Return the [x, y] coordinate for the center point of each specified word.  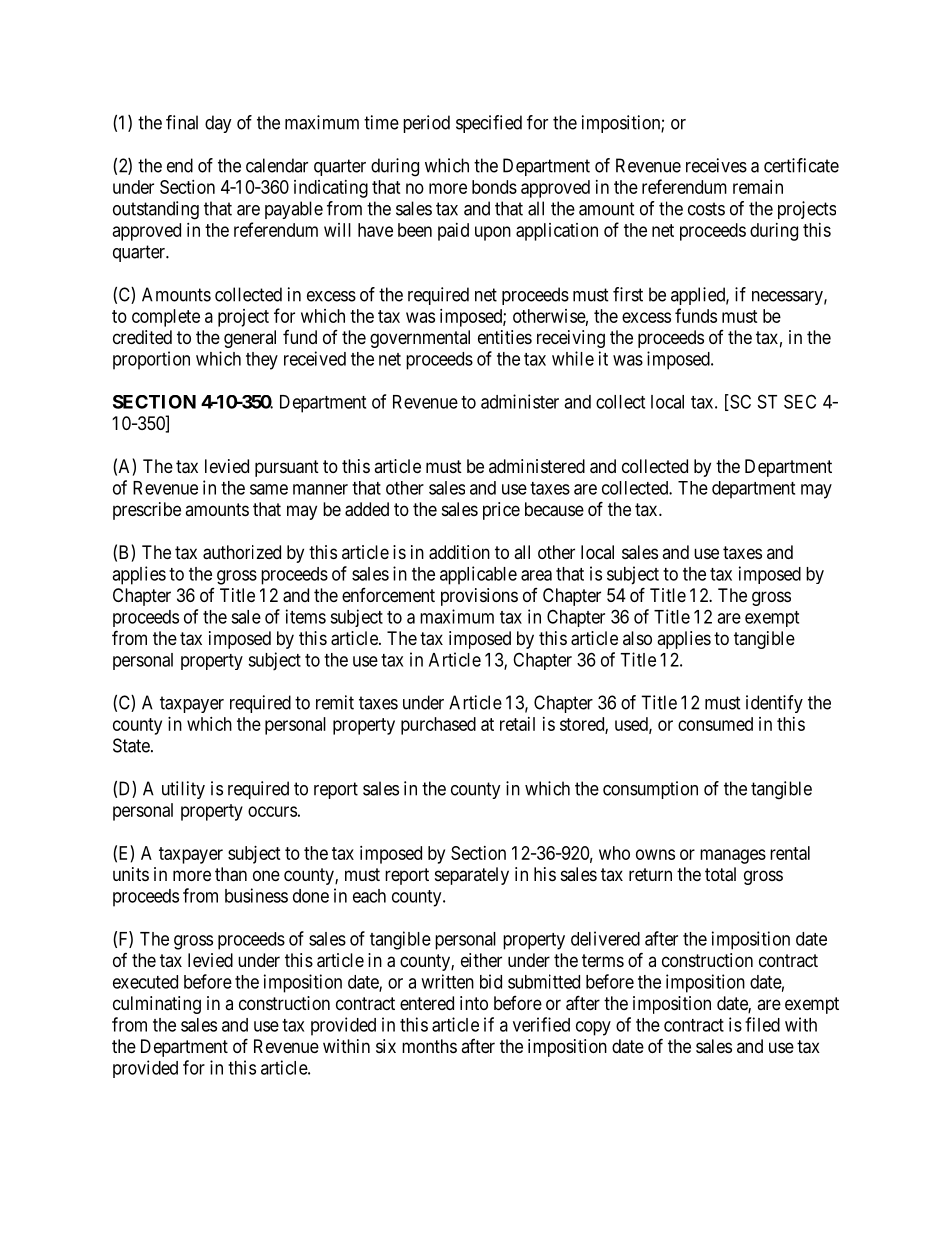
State [131, 745]
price [501, 511]
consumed [715, 724]
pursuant [287, 468]
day [218, 124]
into [474, 1003]
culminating [157, 1005]
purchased [438, 726]
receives [716, 165]
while [573, 358]
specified [489, 124]
